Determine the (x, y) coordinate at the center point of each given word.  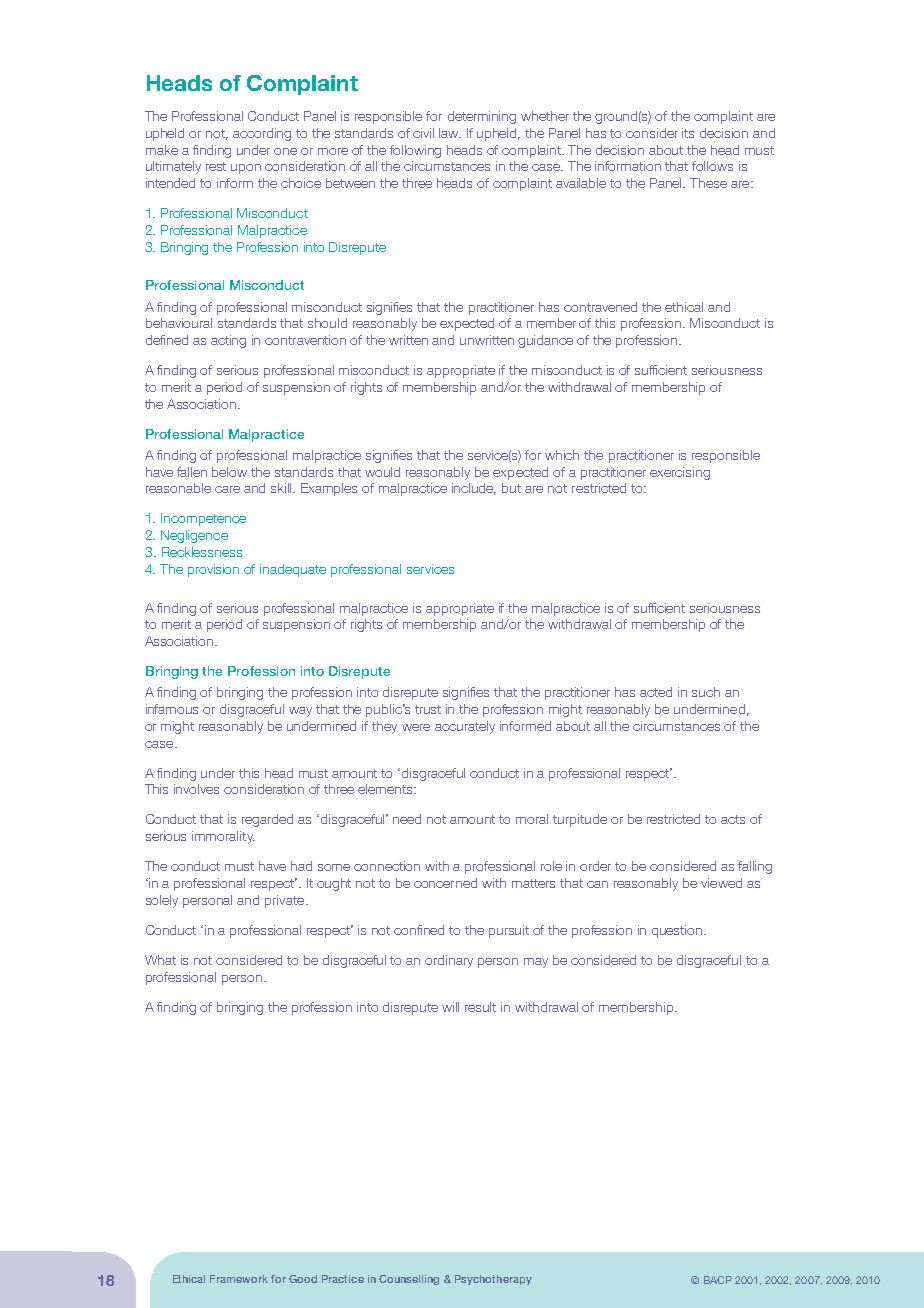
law (450, 133)
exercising (680, 473)
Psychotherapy (493, 1280)
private (286, 901)
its (688, 133)
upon (246, 169)
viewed (721, 883)
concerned (445, 883)
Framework (239, 1279)
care (227, 489)
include (474, 489)
